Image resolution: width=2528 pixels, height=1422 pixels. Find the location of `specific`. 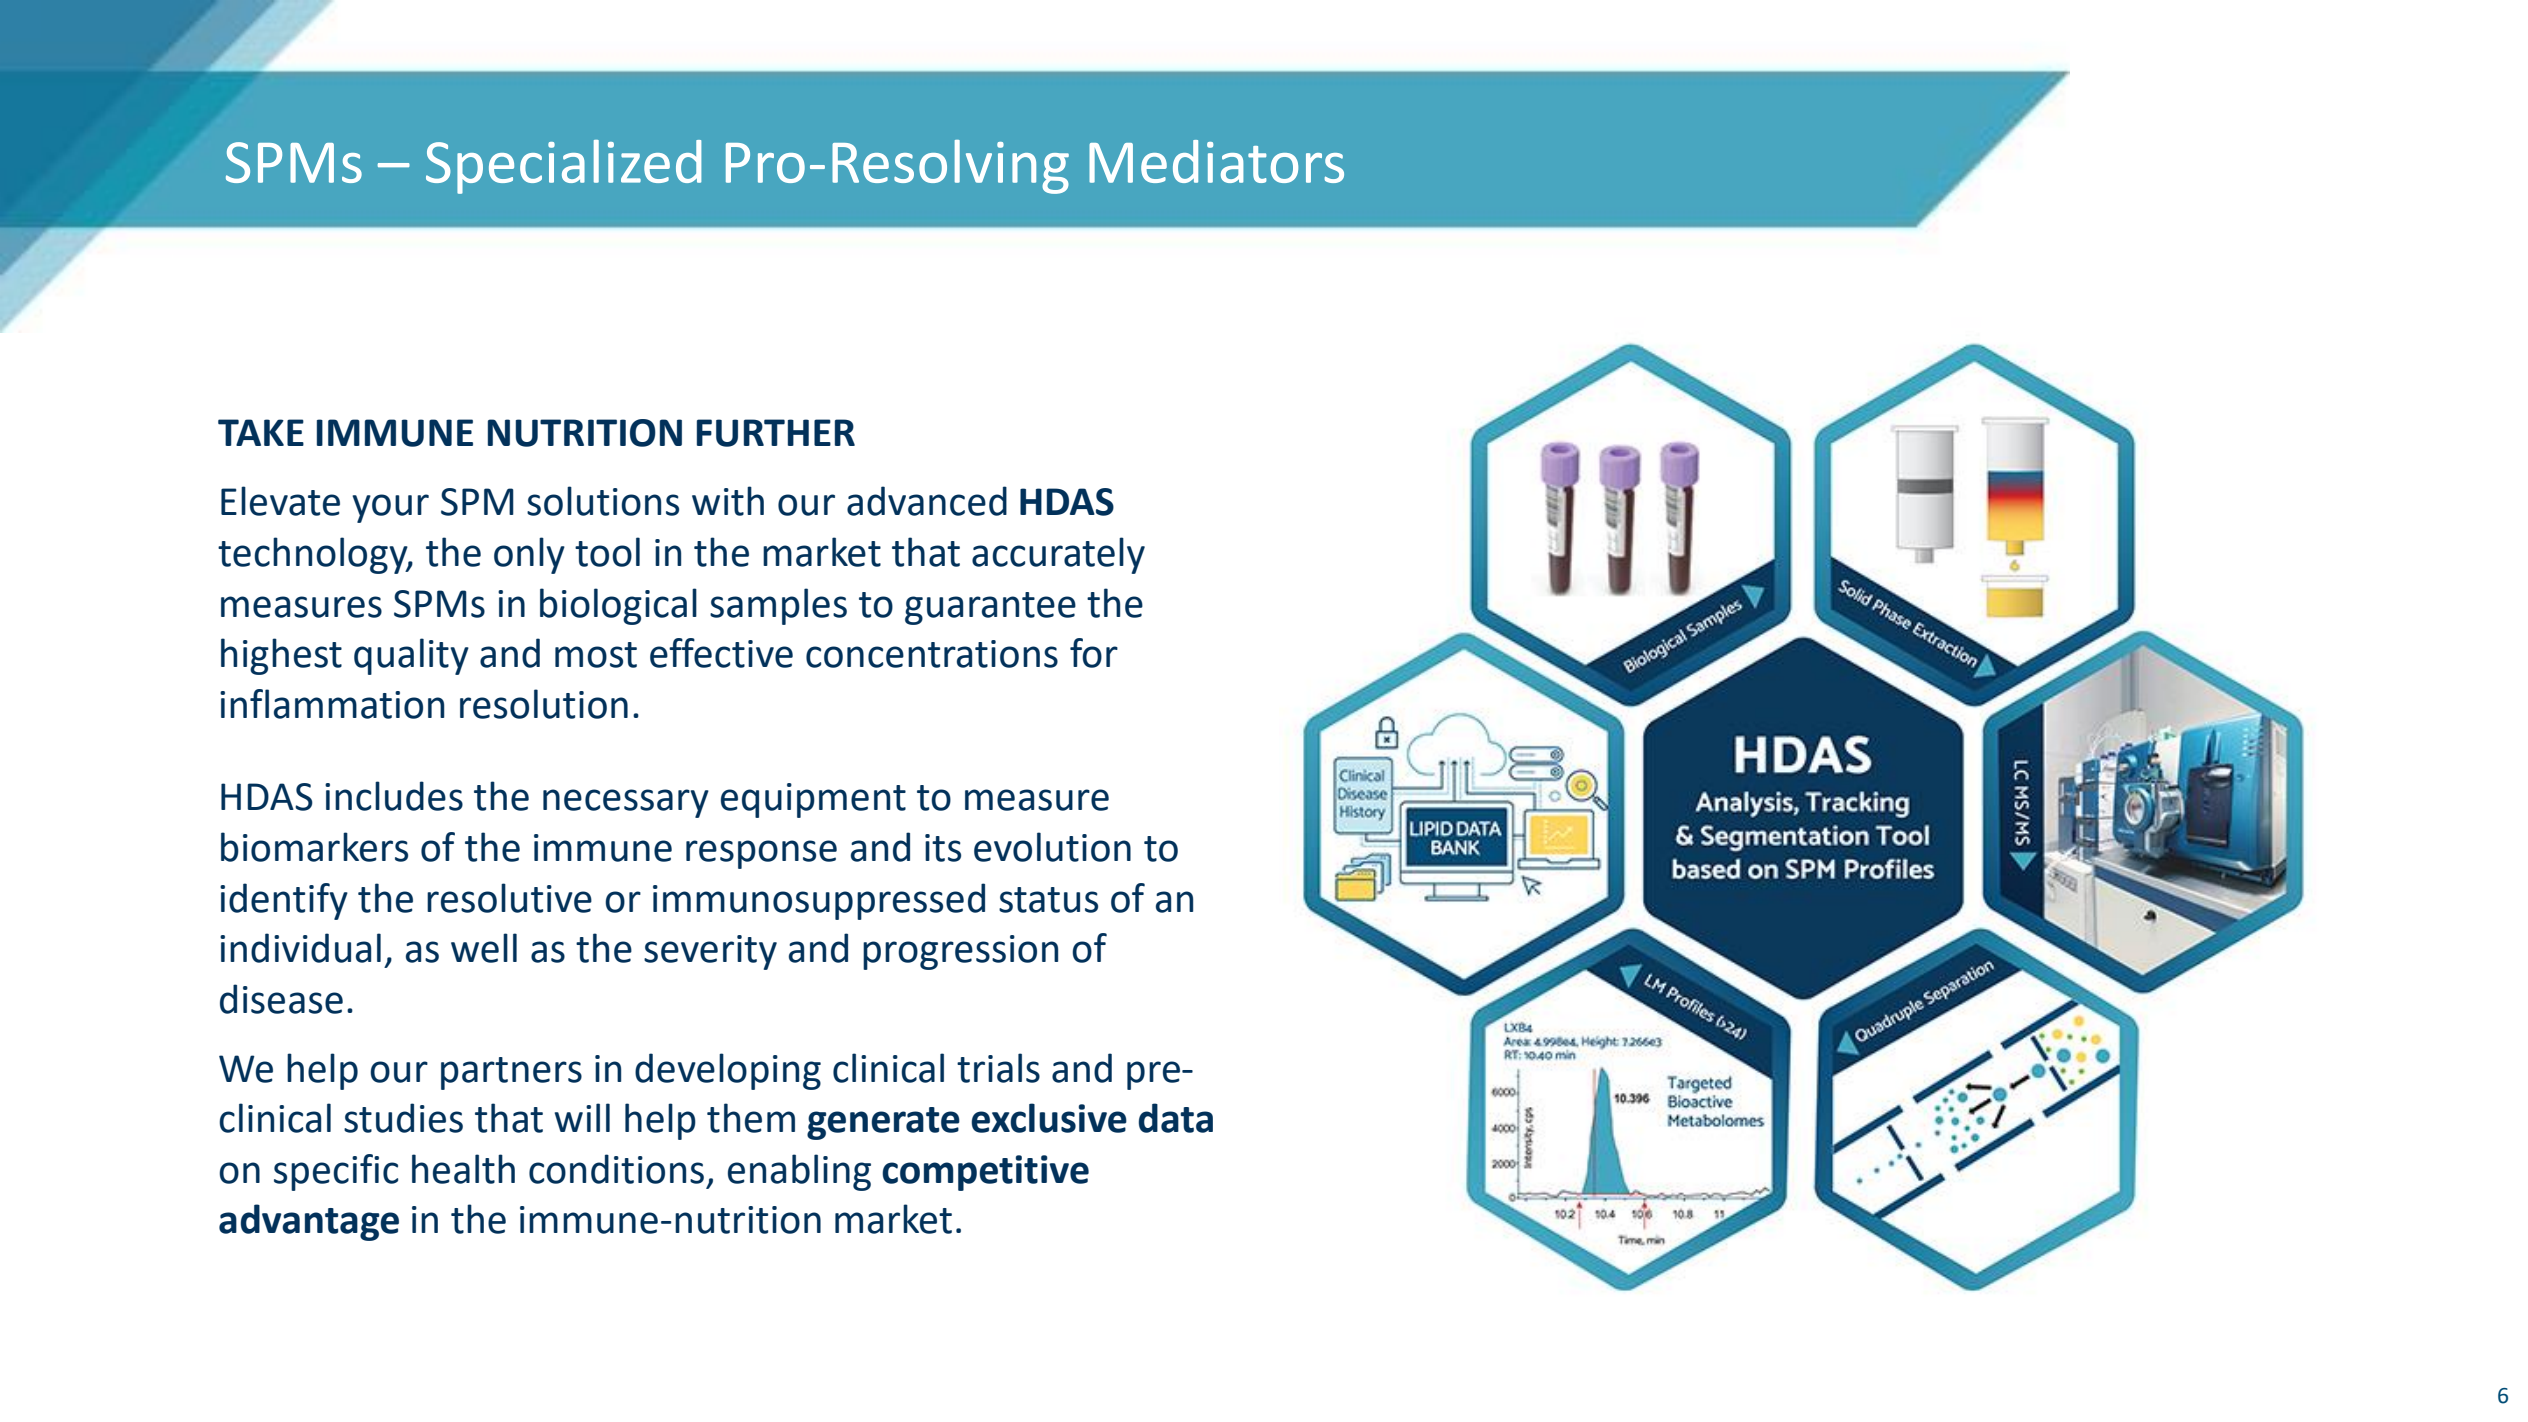

specific is located at coordinates (336, 1172).
